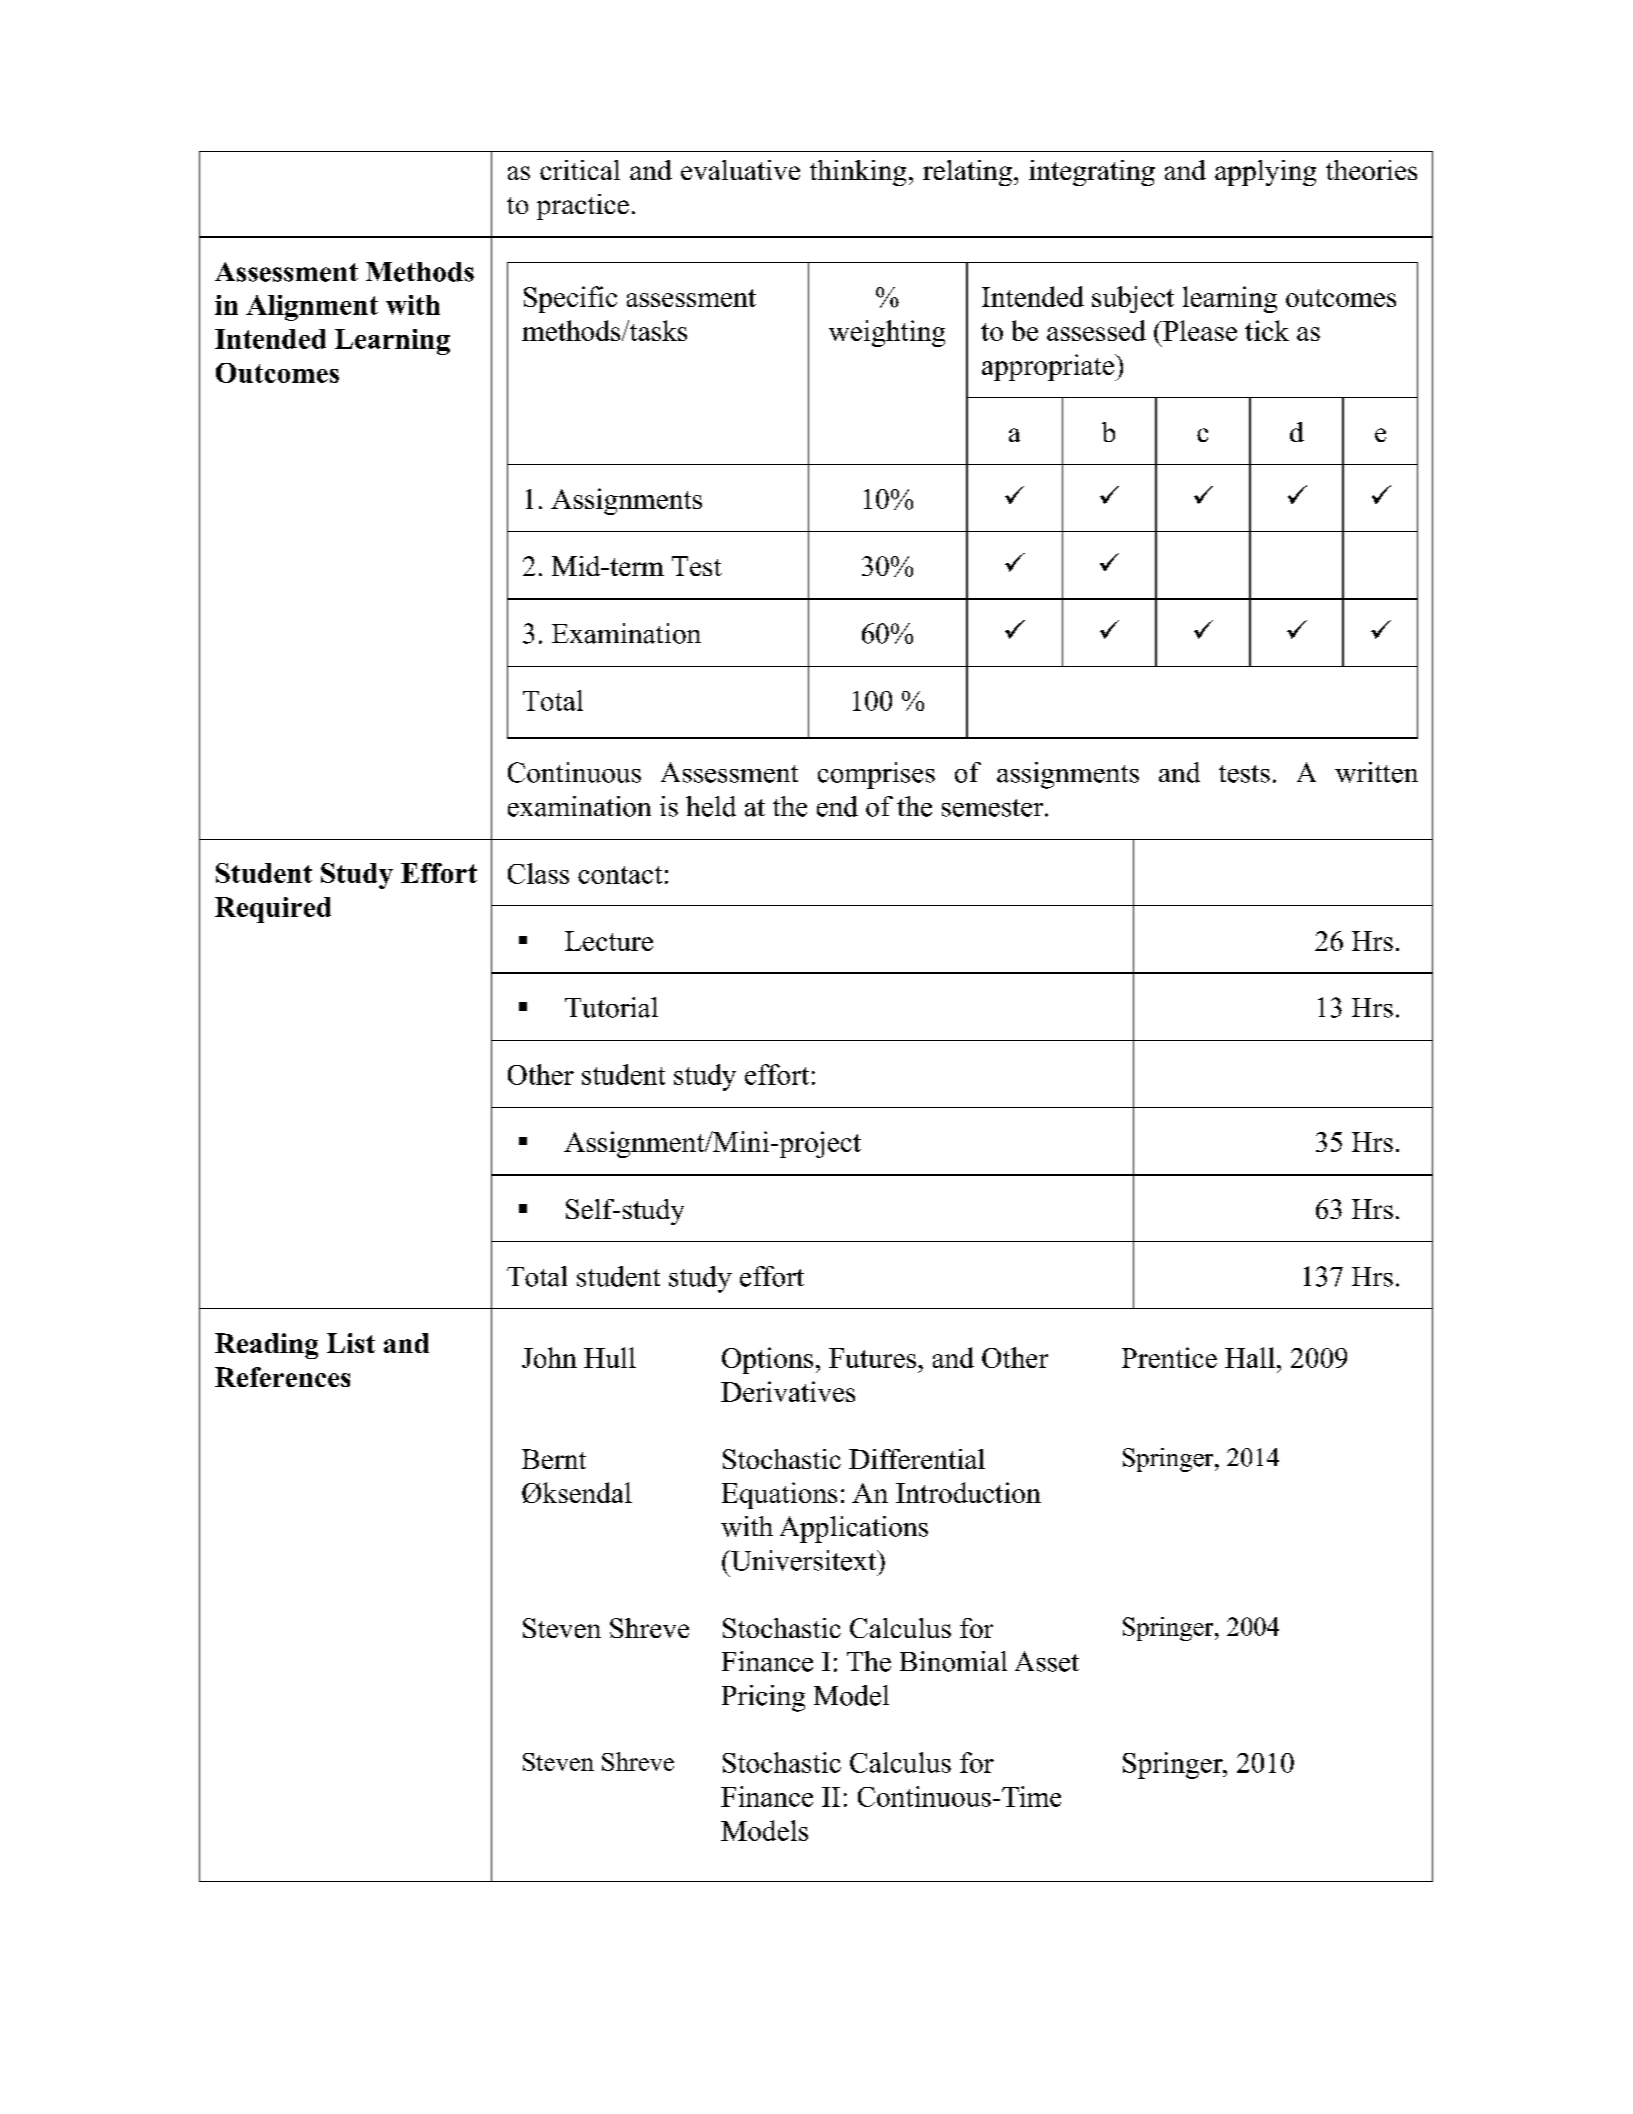 The width and height of the screenshot is (1633, 2114). What do you see at coordinates (872, 1358) in the screenshot?
I see `Futures` at bounding box center [872, 1358].
